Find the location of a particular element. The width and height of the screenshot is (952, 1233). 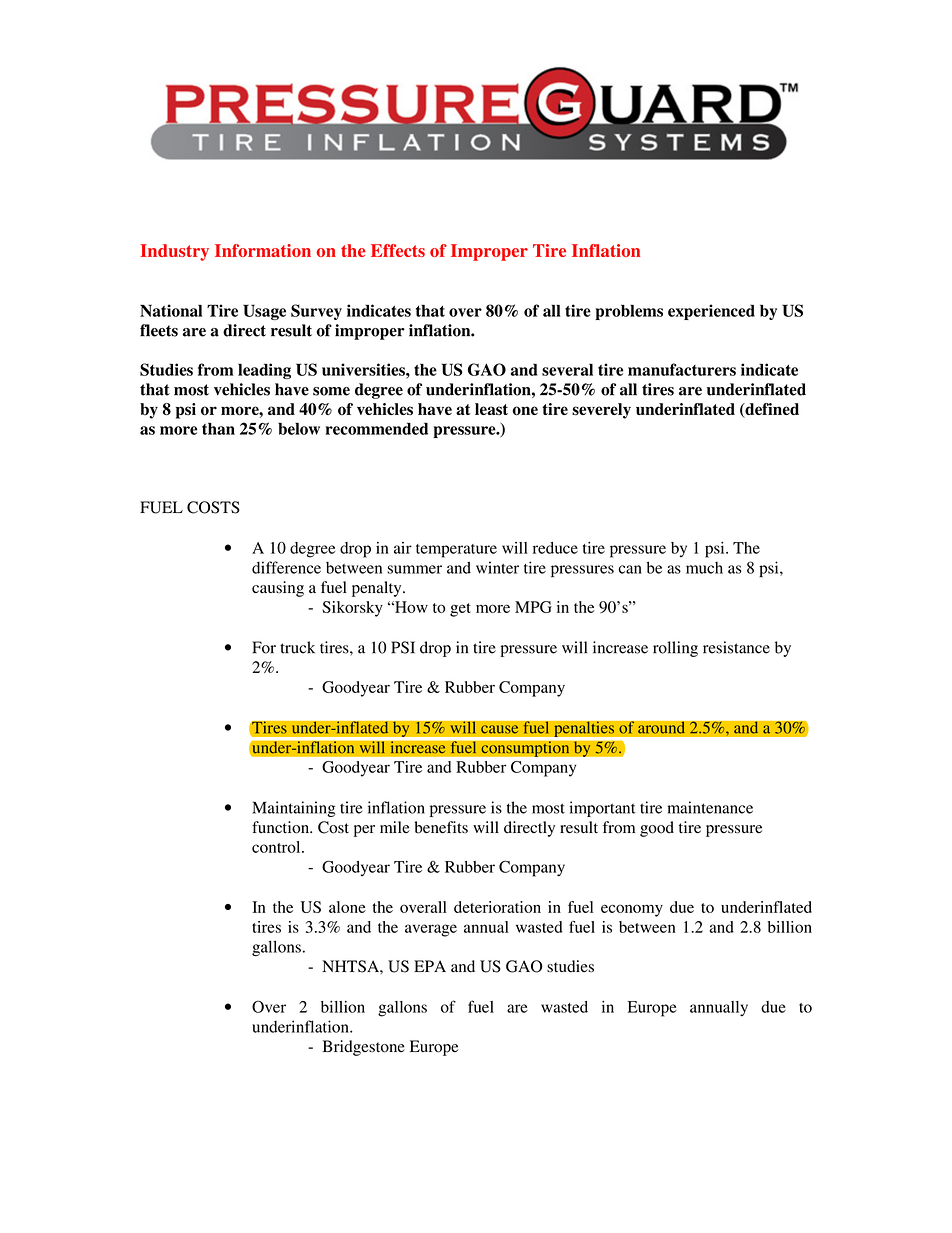

problems is located at coordinates (629, 312).
